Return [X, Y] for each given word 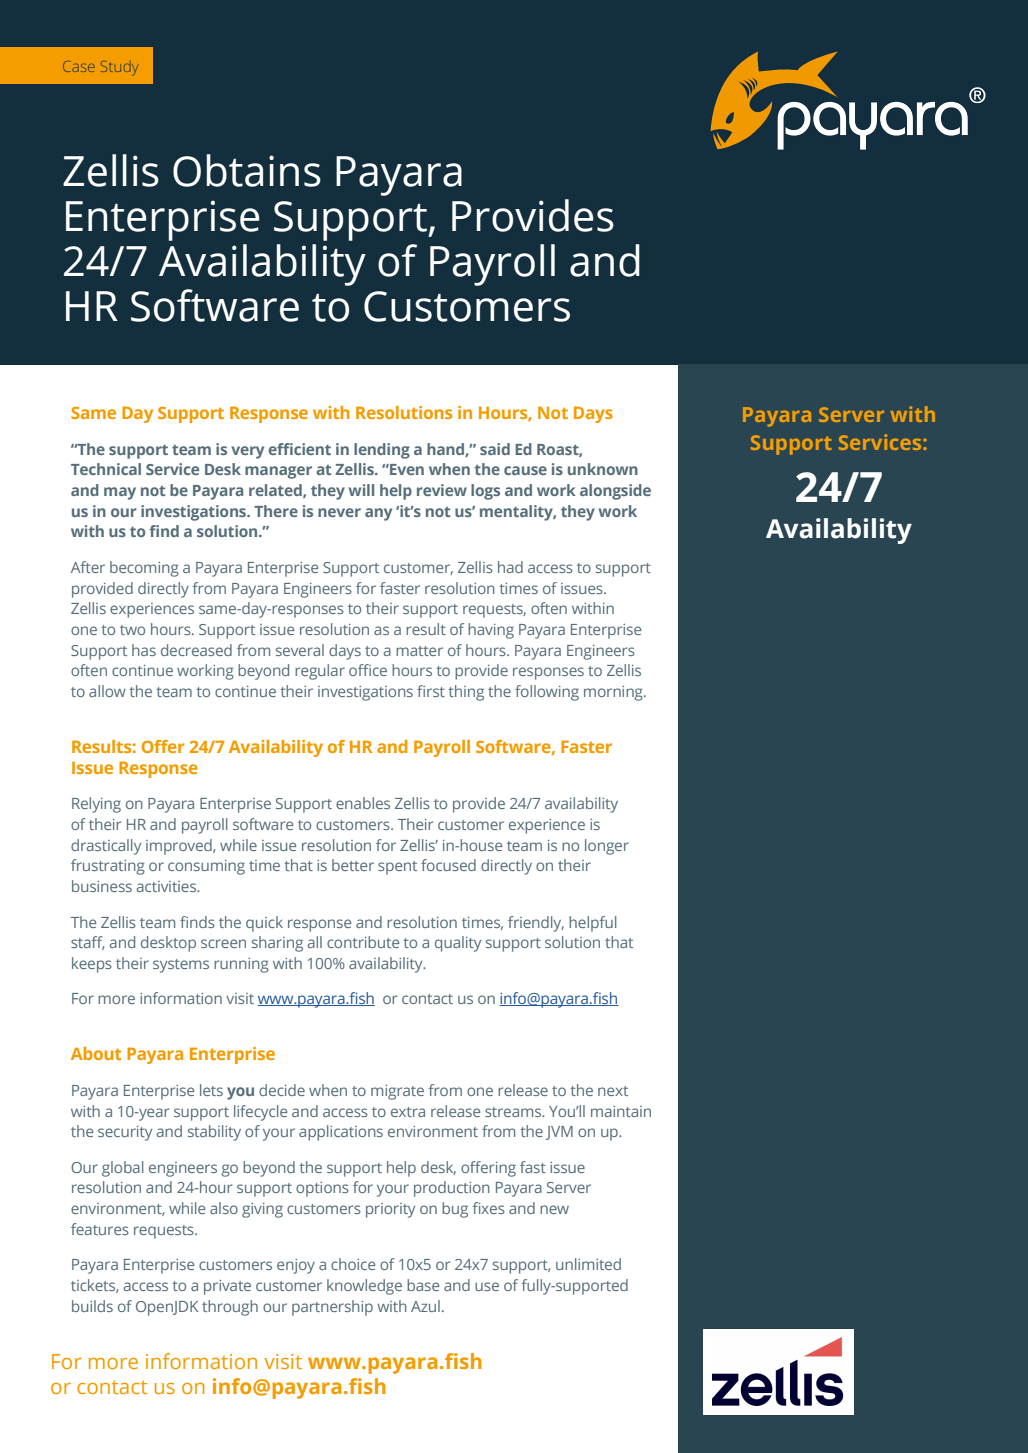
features [100, 1229]
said [495, 449]
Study [119, 68]
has [144, 650]
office [368, 670]
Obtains [247, 170]
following [547, 693]
